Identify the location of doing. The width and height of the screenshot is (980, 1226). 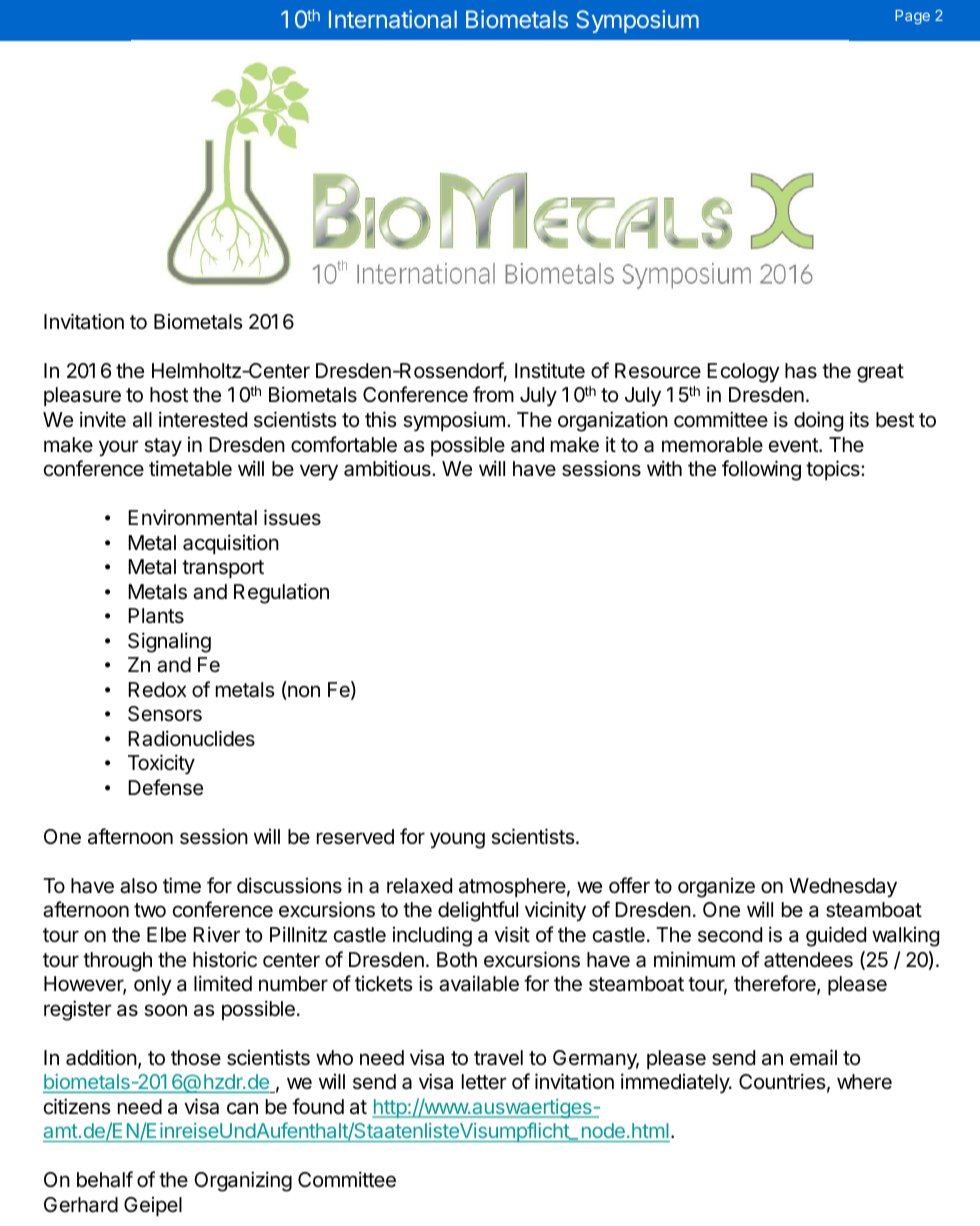
(818, 421).
